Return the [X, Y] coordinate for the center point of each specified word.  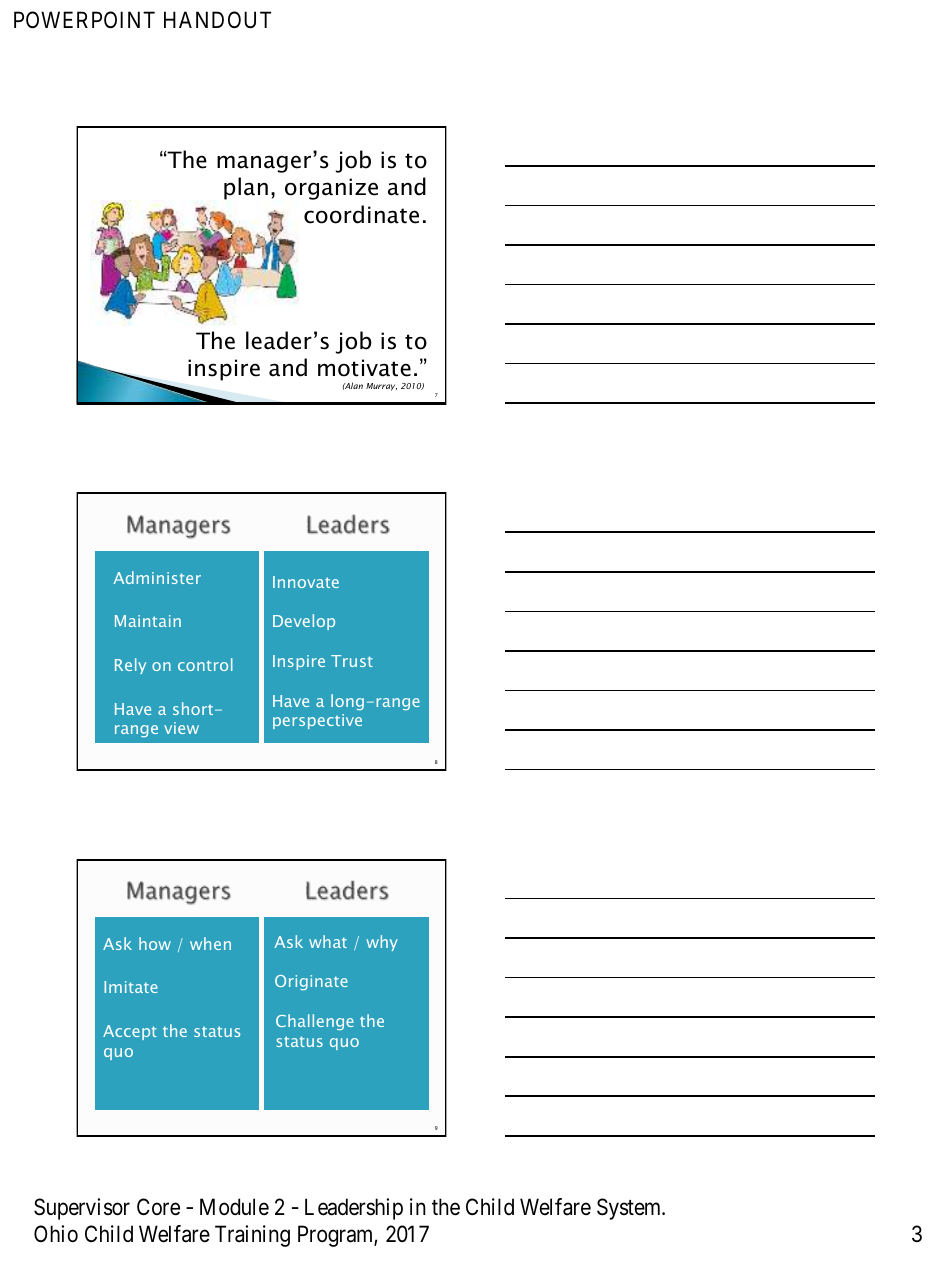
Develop [304, 622]
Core [158, 1207]
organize [331, 189]
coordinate [361, 214]
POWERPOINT [84, 20]
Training [252, 1236]
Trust [352, 661]
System [630, 1209]
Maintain [148, 621]
